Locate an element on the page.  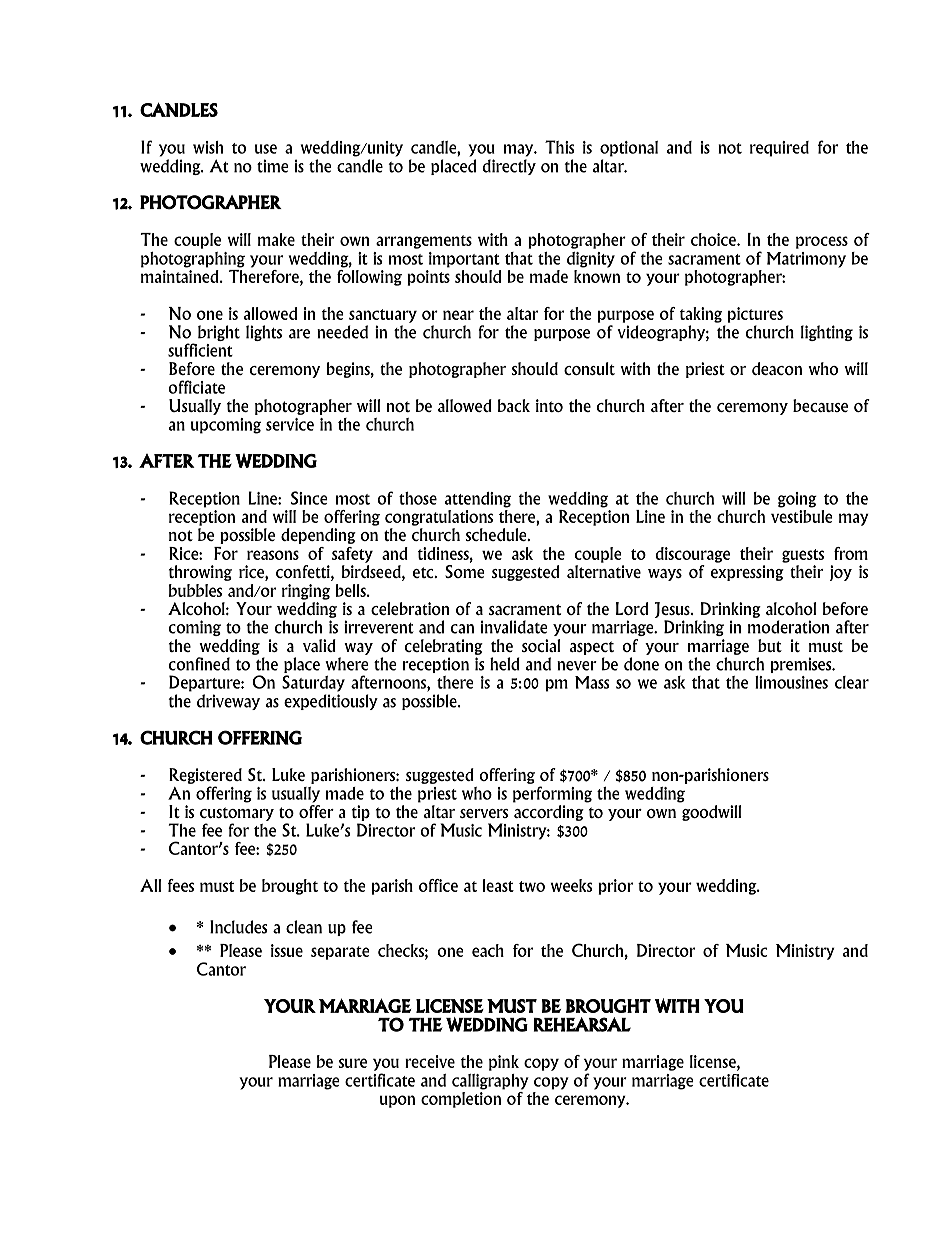
required is located at coordinates (779, 149).
